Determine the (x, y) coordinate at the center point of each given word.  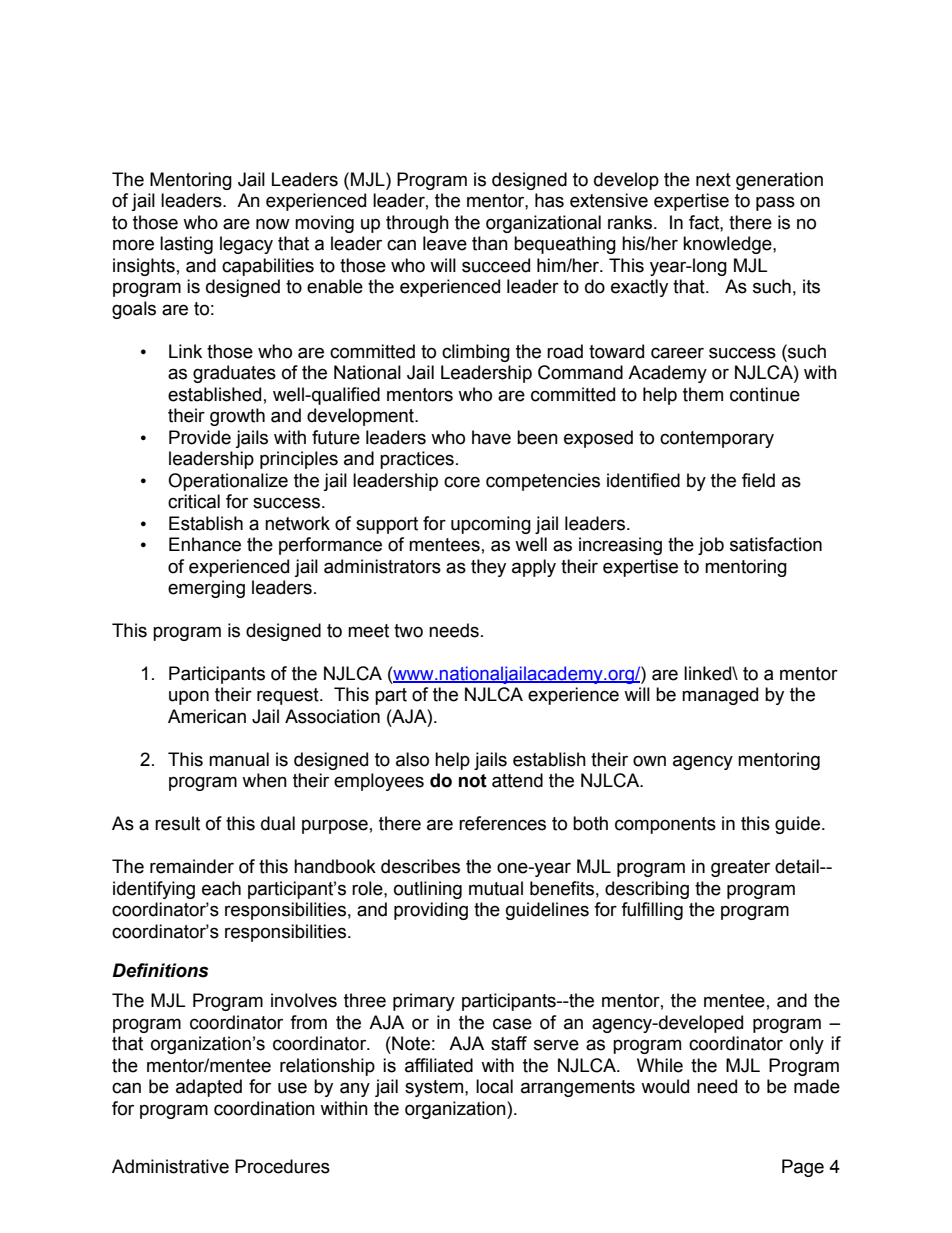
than (490, 243)
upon (189, 697)
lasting (186, 245)
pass (775, 203)
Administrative (170, 1166)
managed (720, 696)
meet (368, 631)
